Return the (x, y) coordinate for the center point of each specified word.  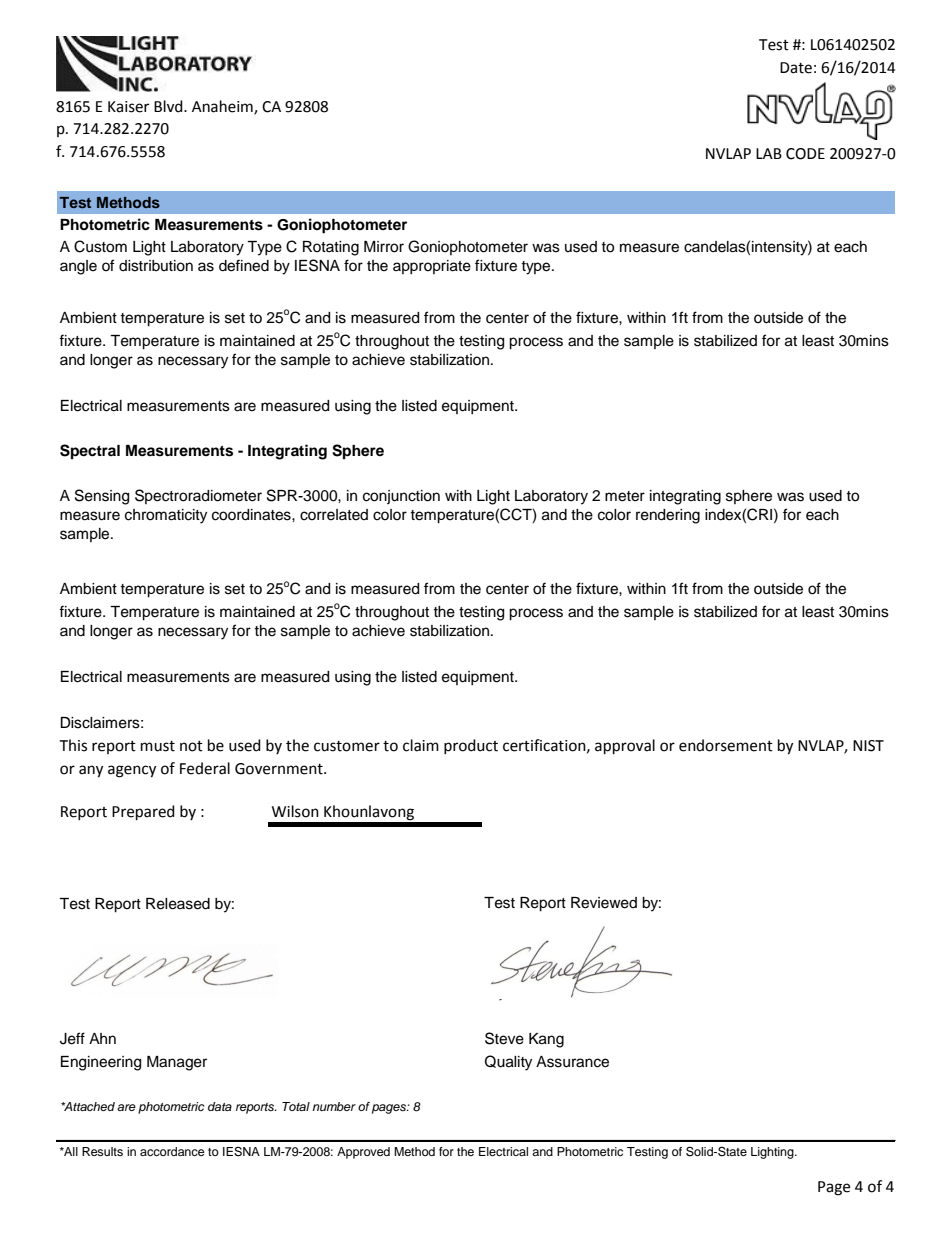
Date (796, 68)
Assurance (572, 1062)
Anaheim (223, 107)
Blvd (169, 106)
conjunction (401, 497)
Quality (508, 1063)
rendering (668, 516)
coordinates (252, 515)
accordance (172, 1151)
